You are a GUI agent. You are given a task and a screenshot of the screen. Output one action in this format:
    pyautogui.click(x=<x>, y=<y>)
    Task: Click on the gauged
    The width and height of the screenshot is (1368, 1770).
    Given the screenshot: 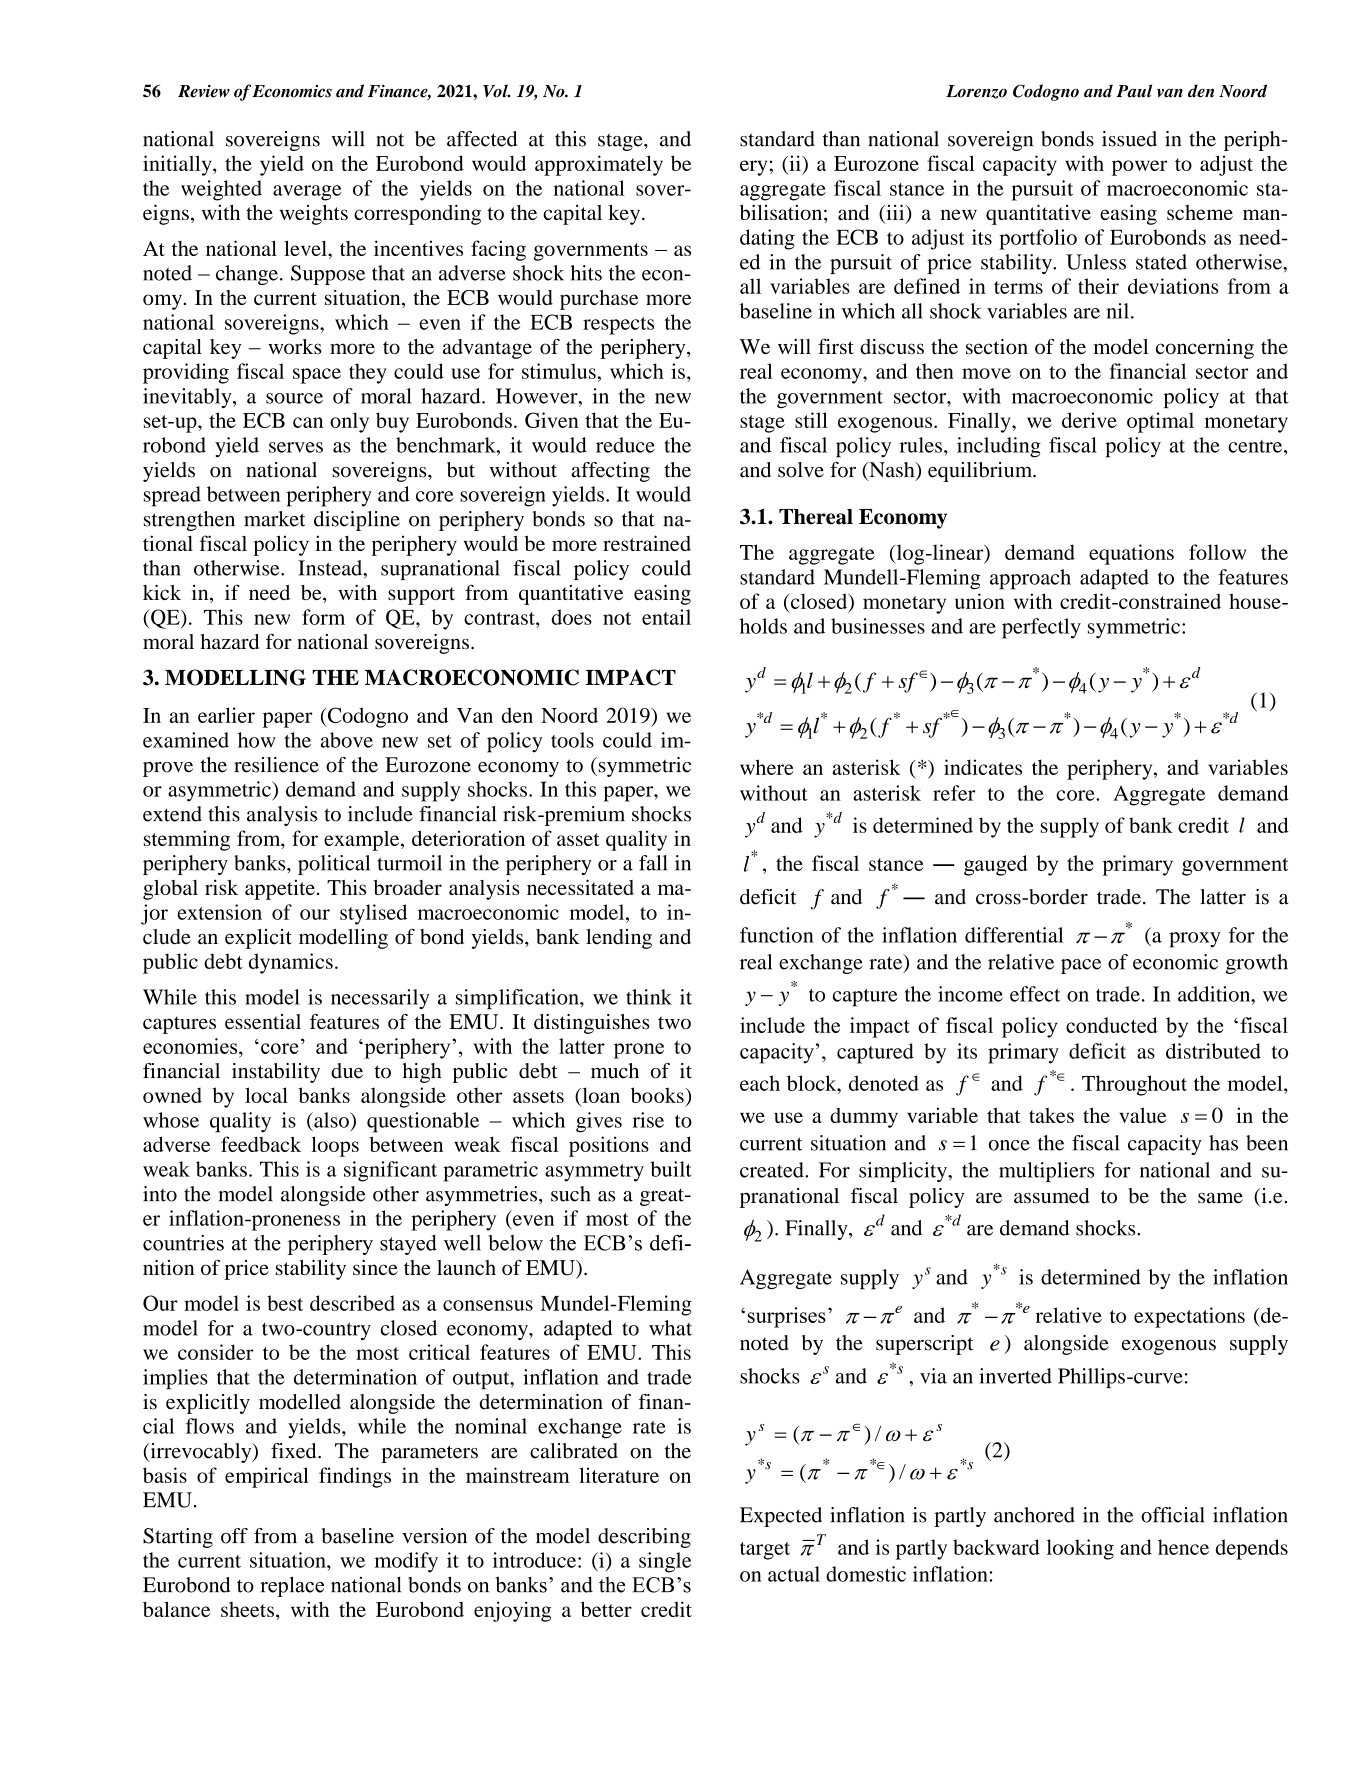 What is the action you would take?
    pyautogui.click(x=996, y=865)
